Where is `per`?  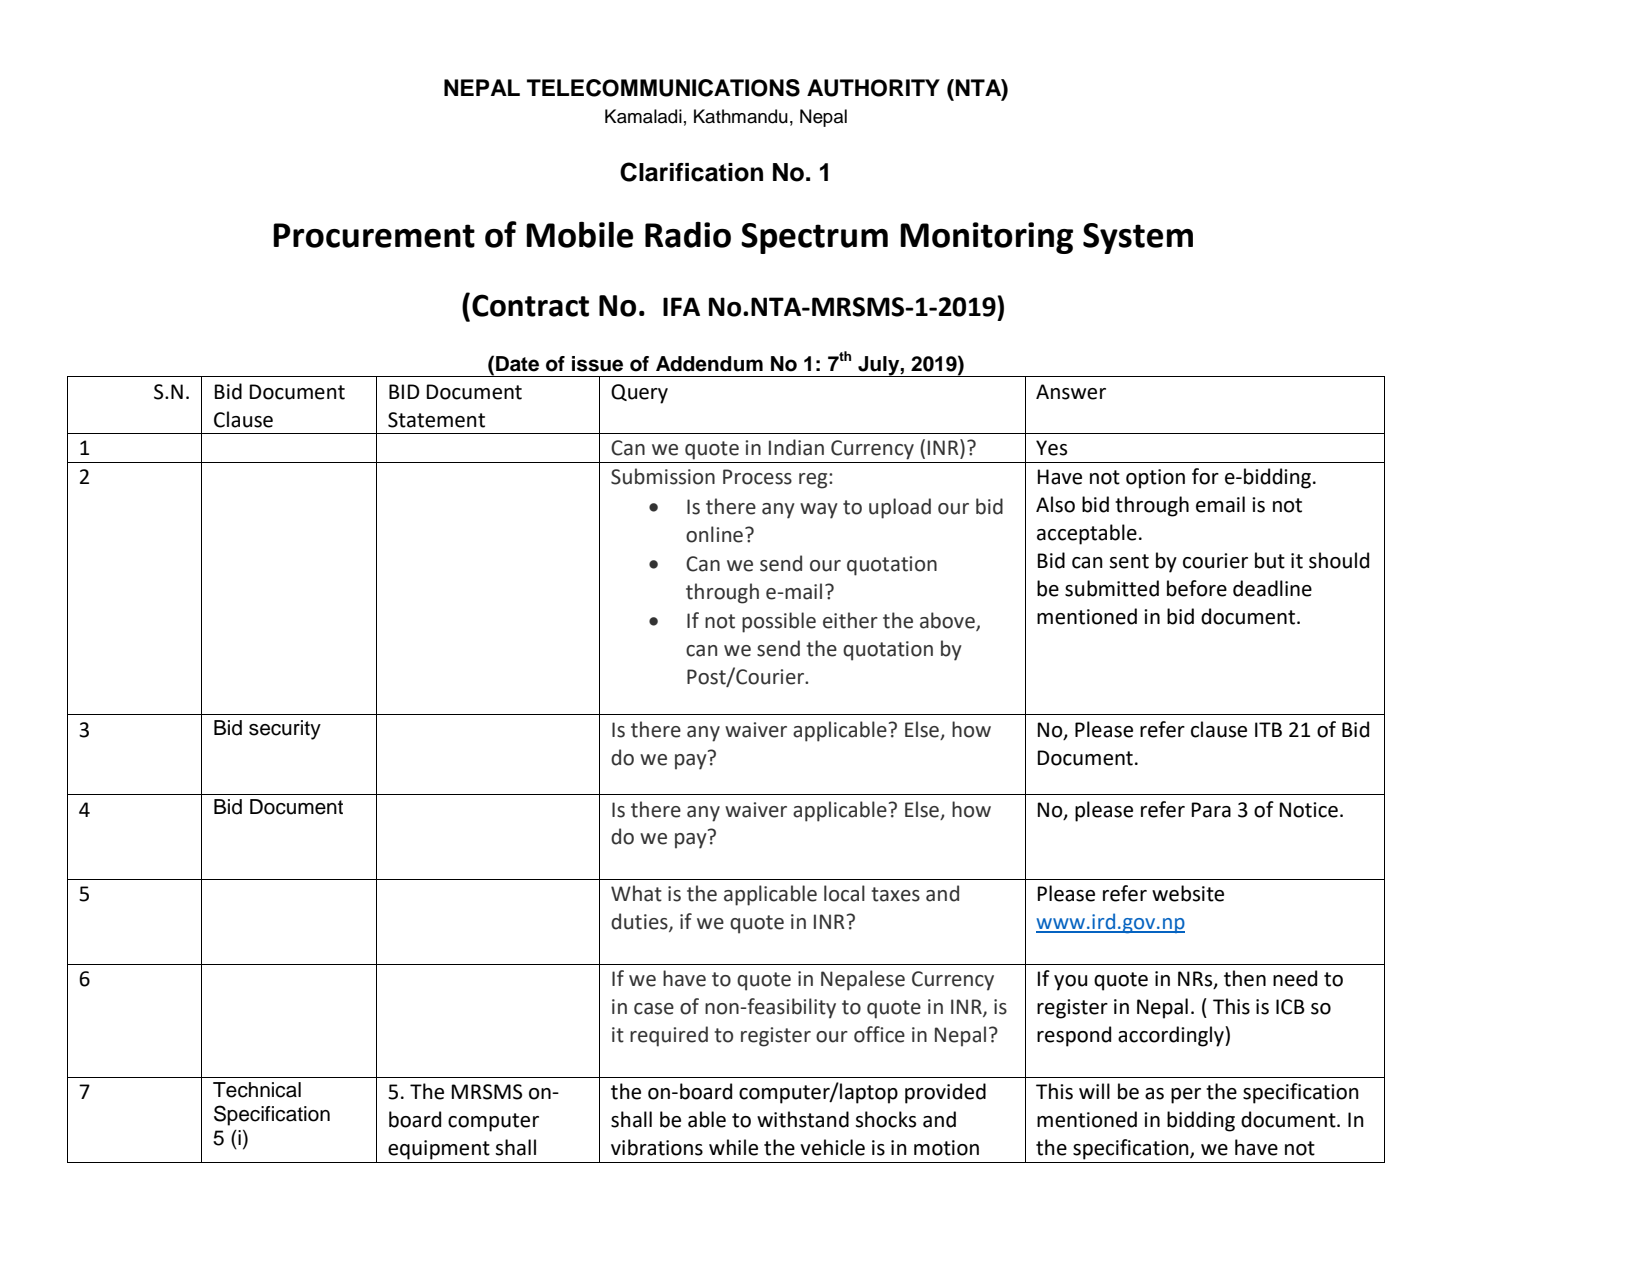 per is located at coordinates (1186, 1096).
